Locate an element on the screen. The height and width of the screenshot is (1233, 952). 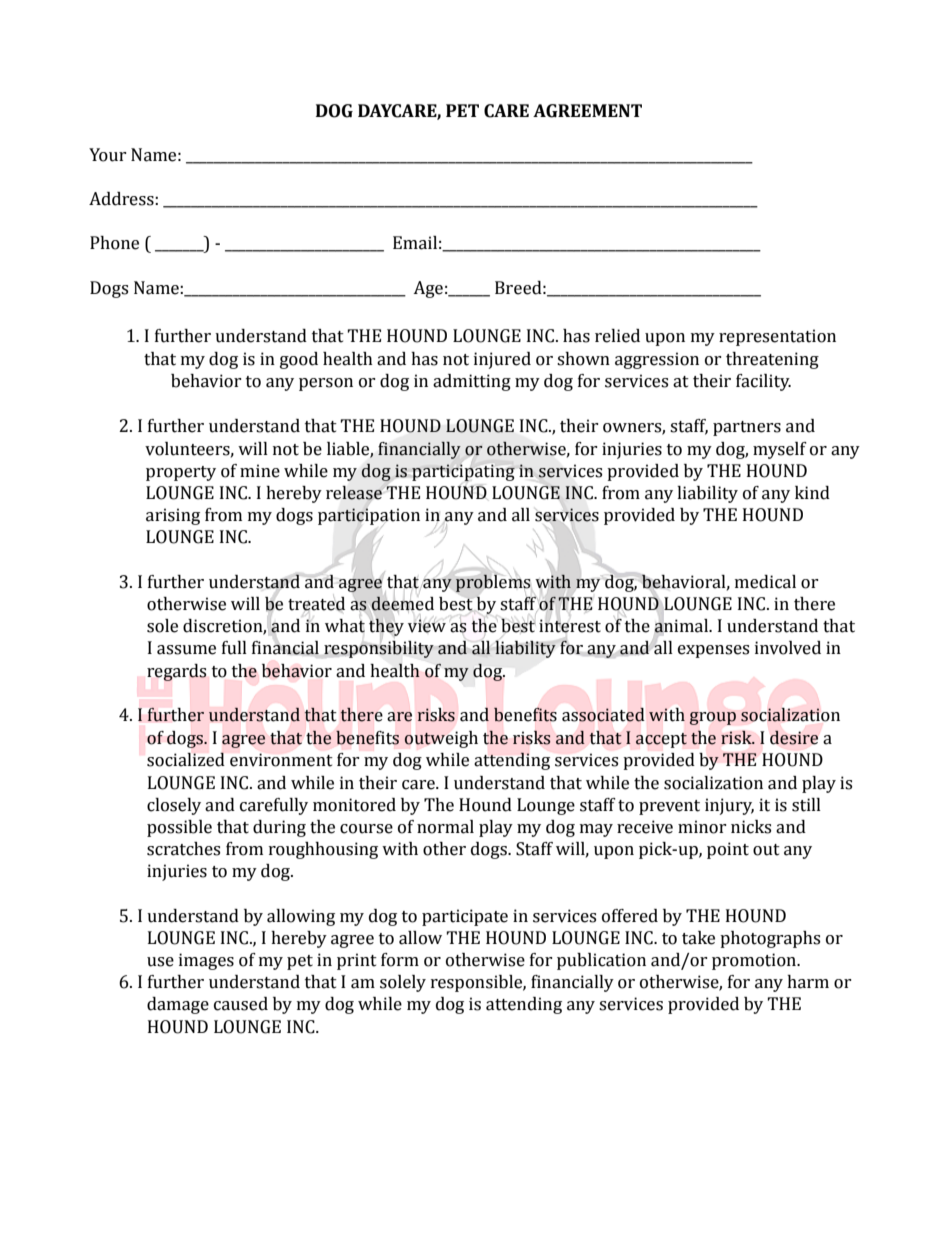
injured is located at coordinates (502, 360).
